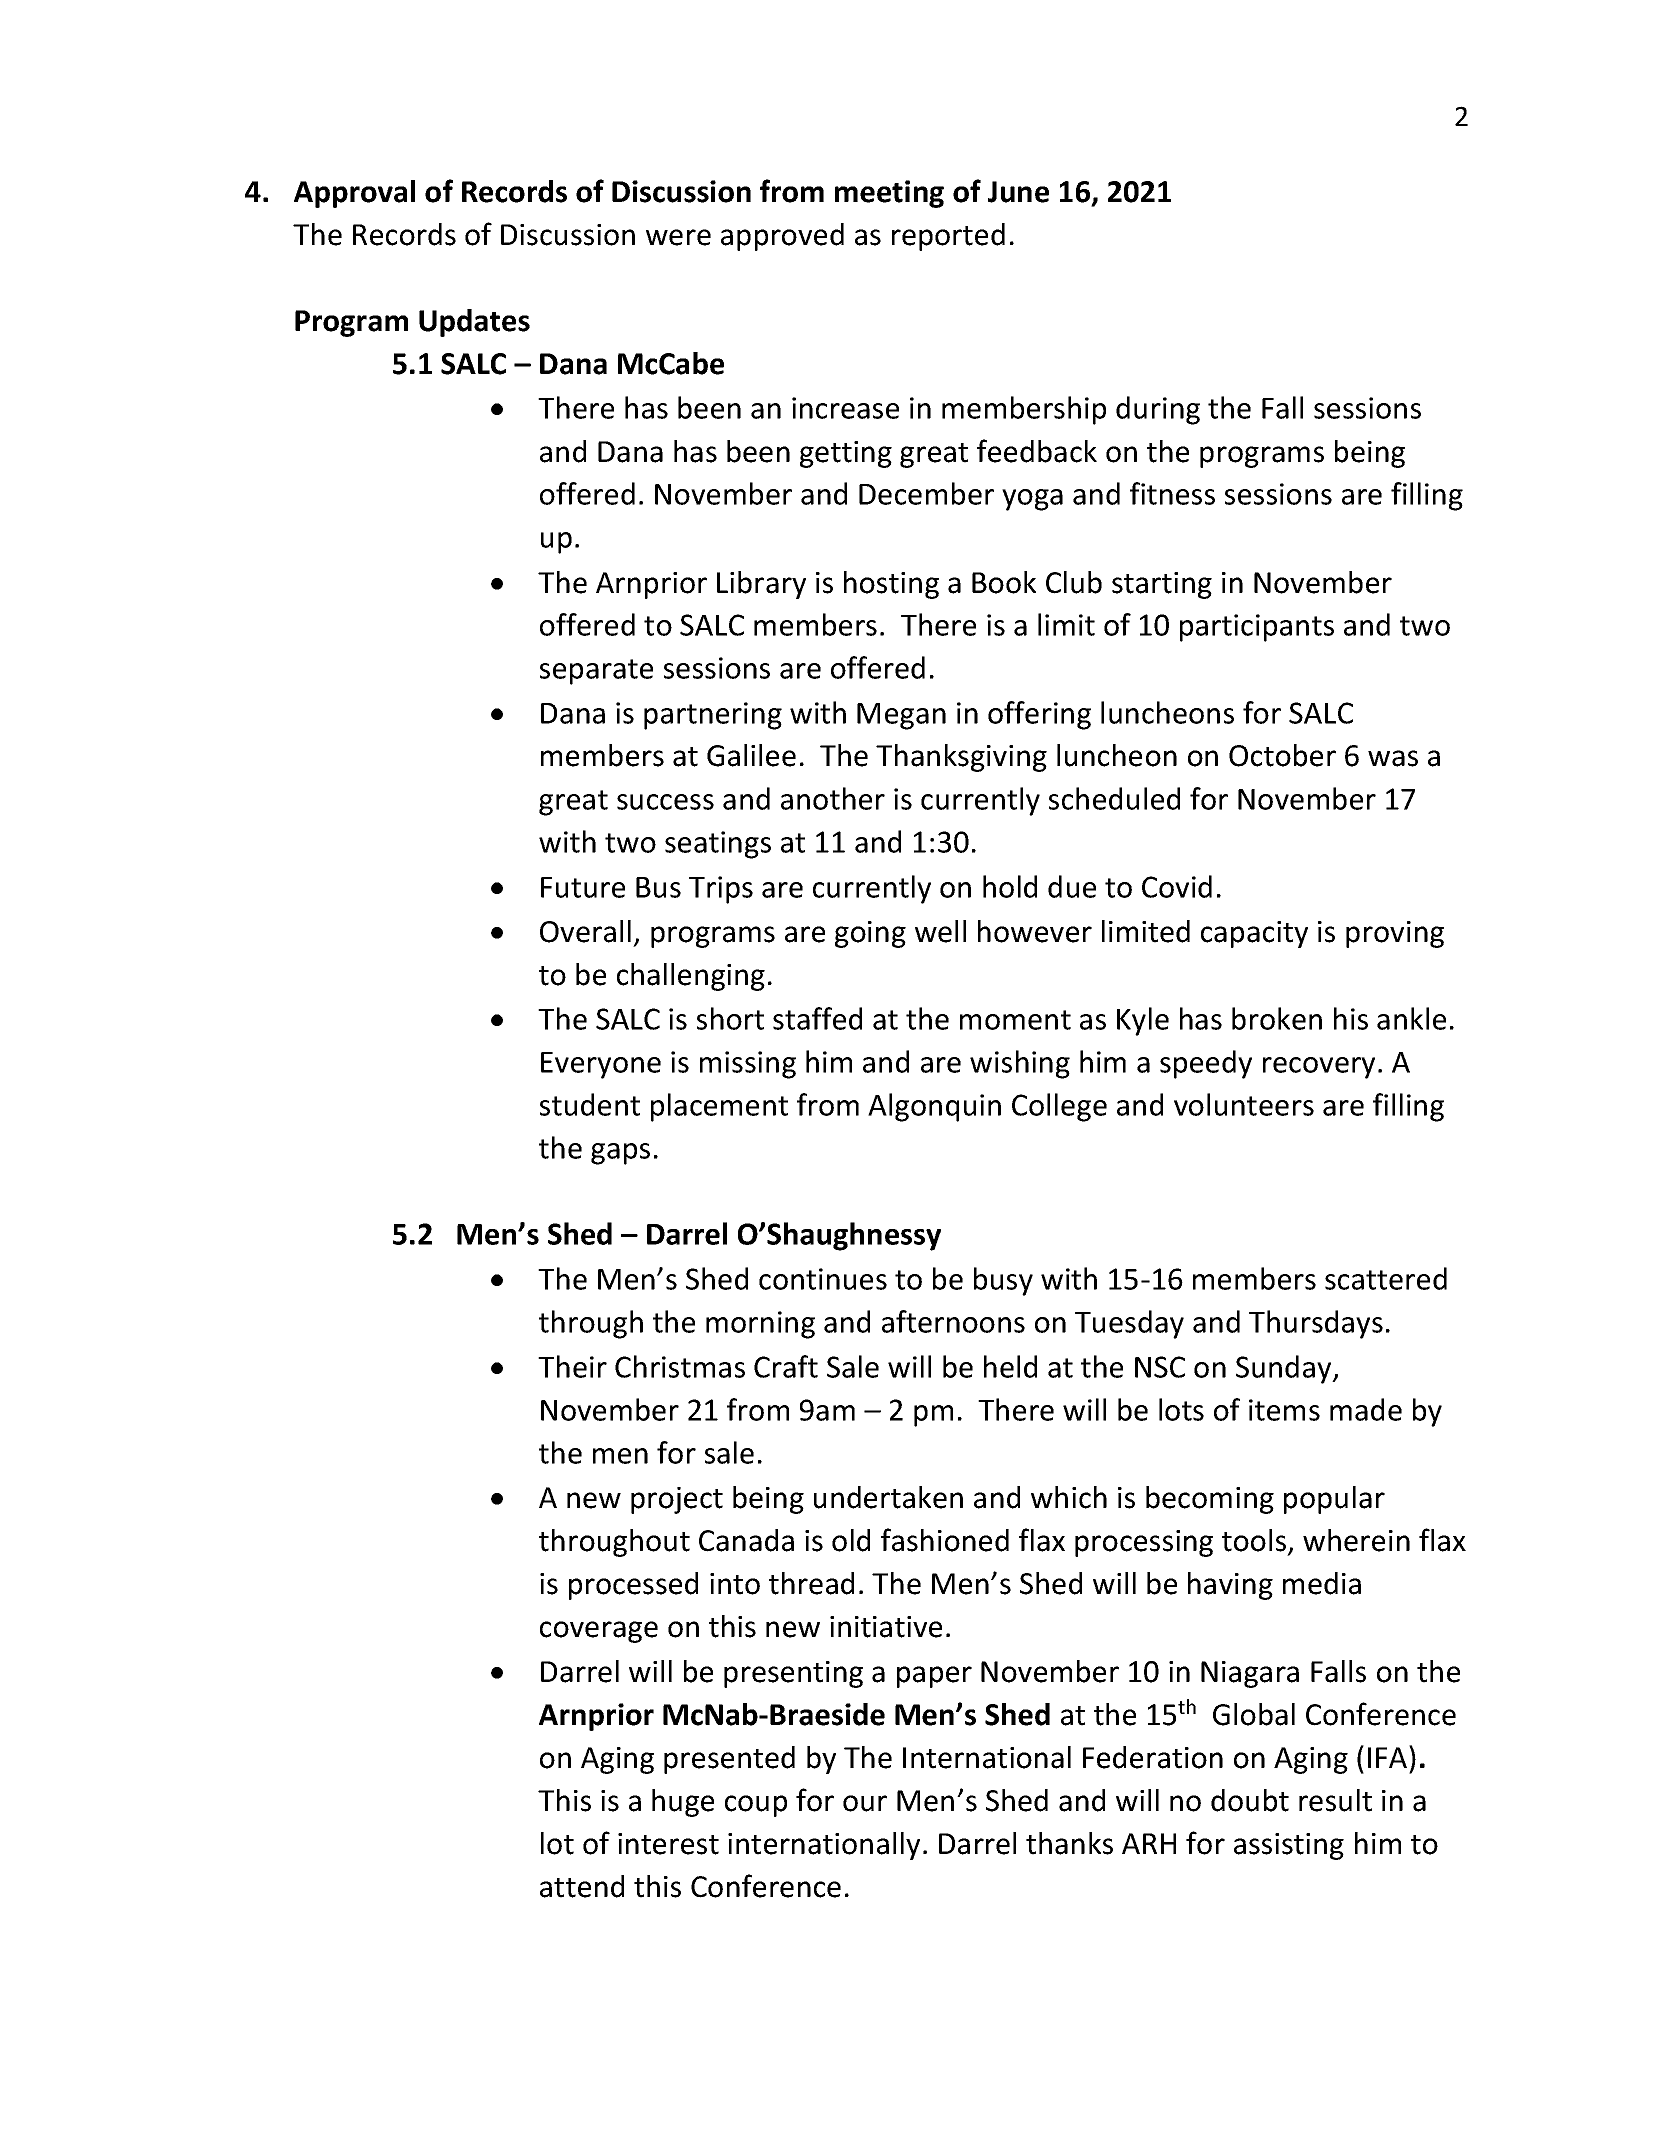  What do you see at coordinates (1277, 1018) in the screenshot?
I see `broken` at bounding box center [1277, 1018].
